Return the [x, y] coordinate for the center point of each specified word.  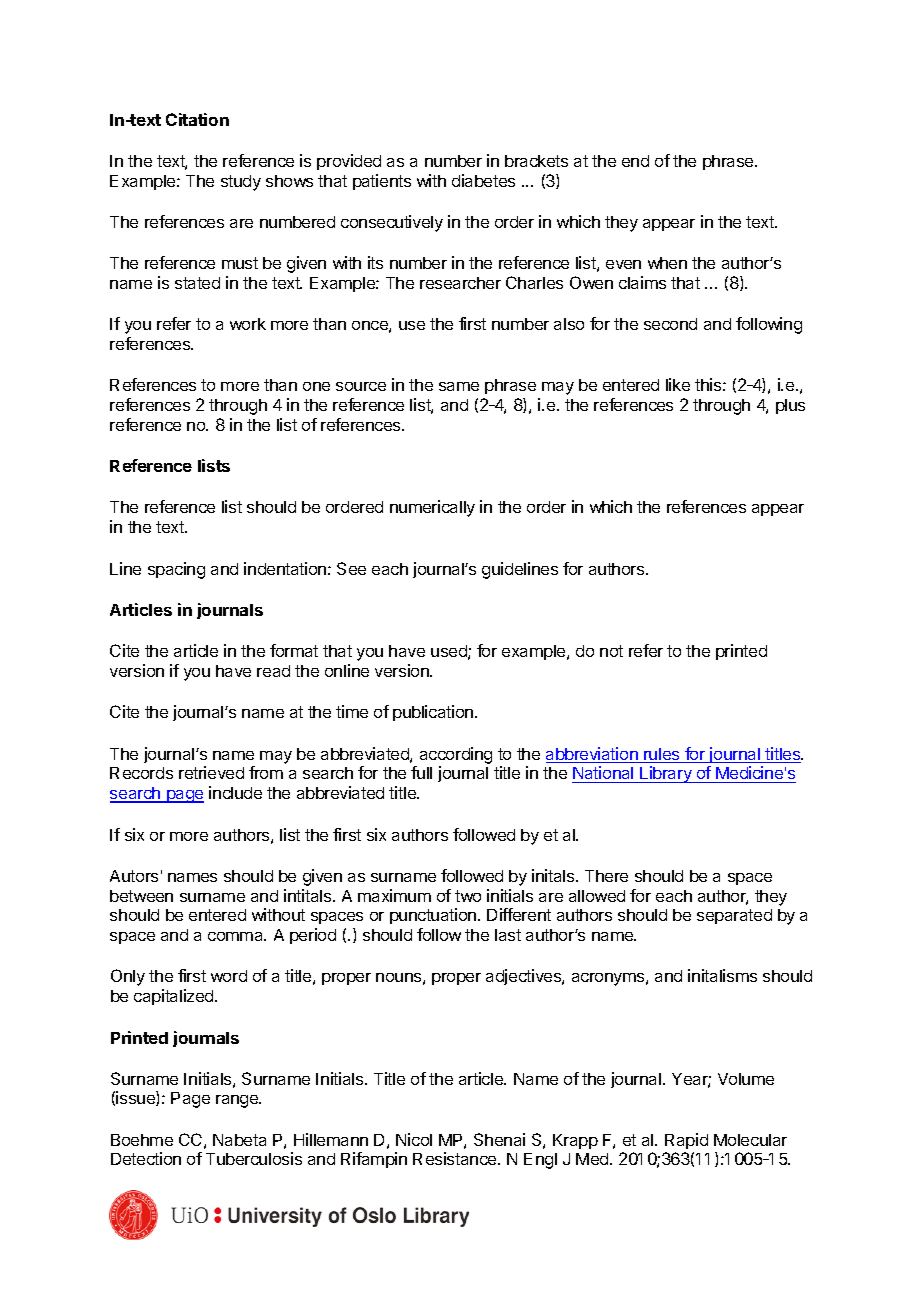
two [468, 896]
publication [434, 713]
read [273, 671]
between [141, 896]
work [248, 324]
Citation [197, 119]
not [611, 651]
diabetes [483, 180]
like [678, 384]
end [635, 161]
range [238, 1101]
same [459, 386]
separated [734, 916]
